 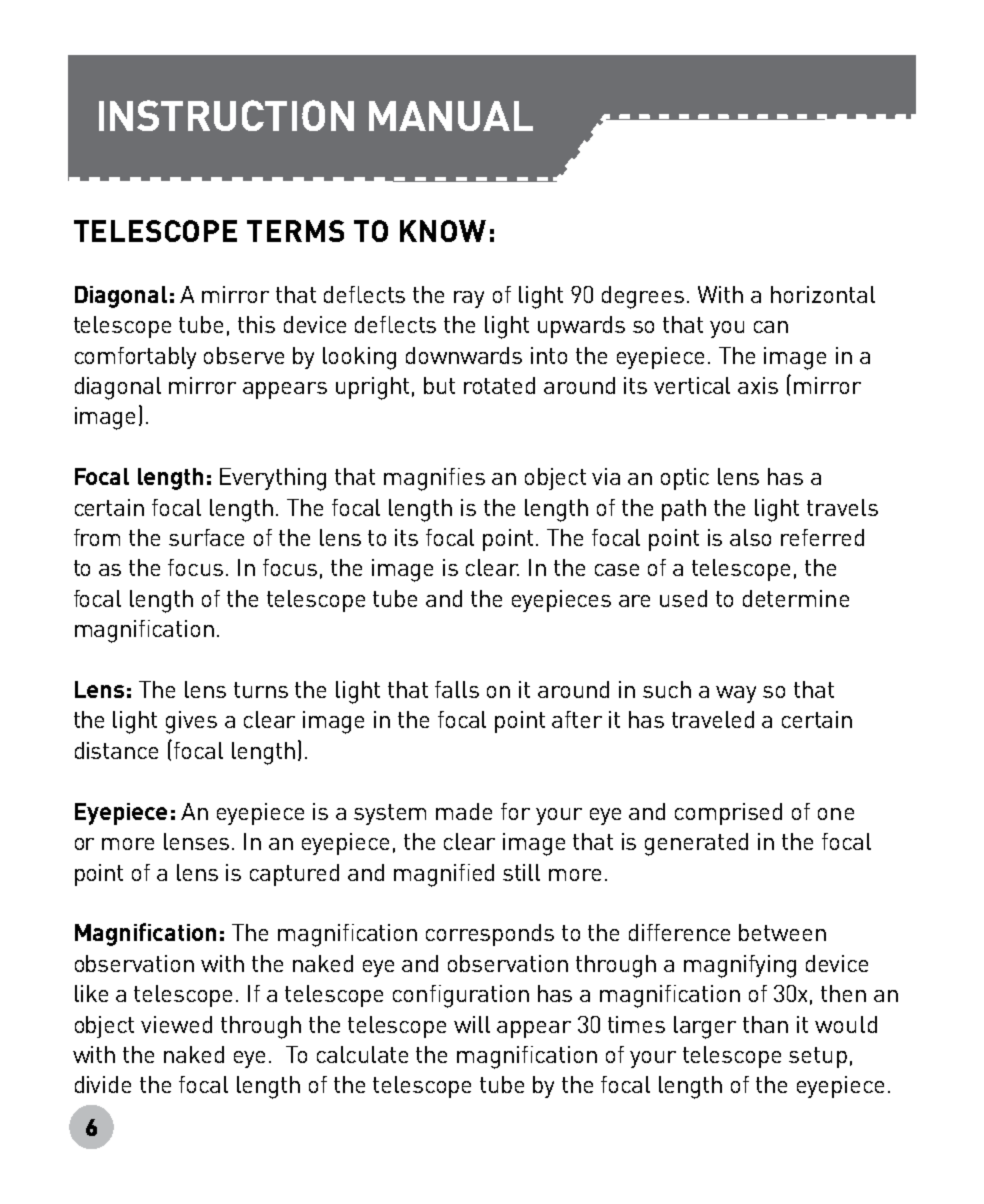 I want to click on determine, so click(x=796, y=598).
